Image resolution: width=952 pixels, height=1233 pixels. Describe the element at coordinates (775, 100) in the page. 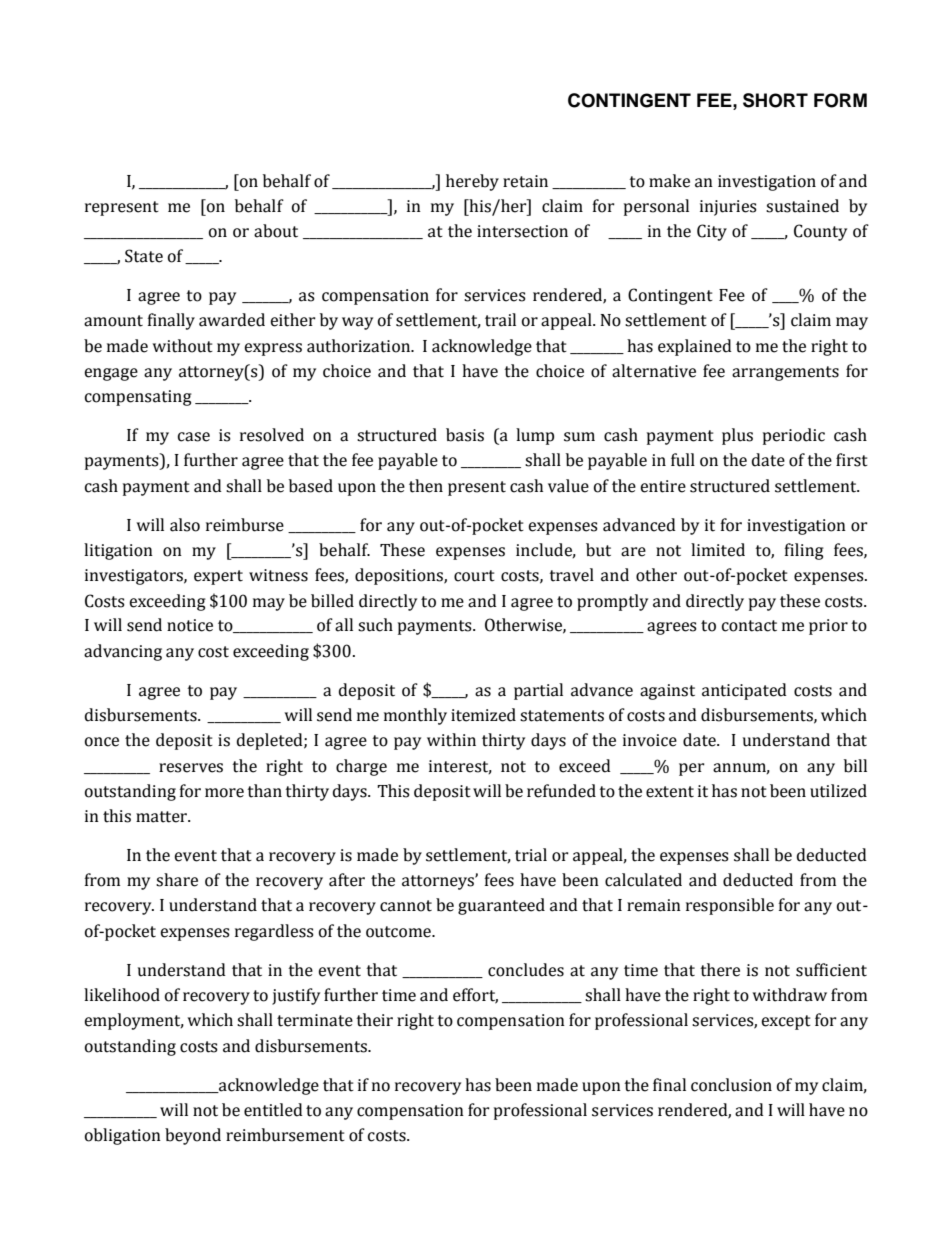

I see `SHORT` at that location.
